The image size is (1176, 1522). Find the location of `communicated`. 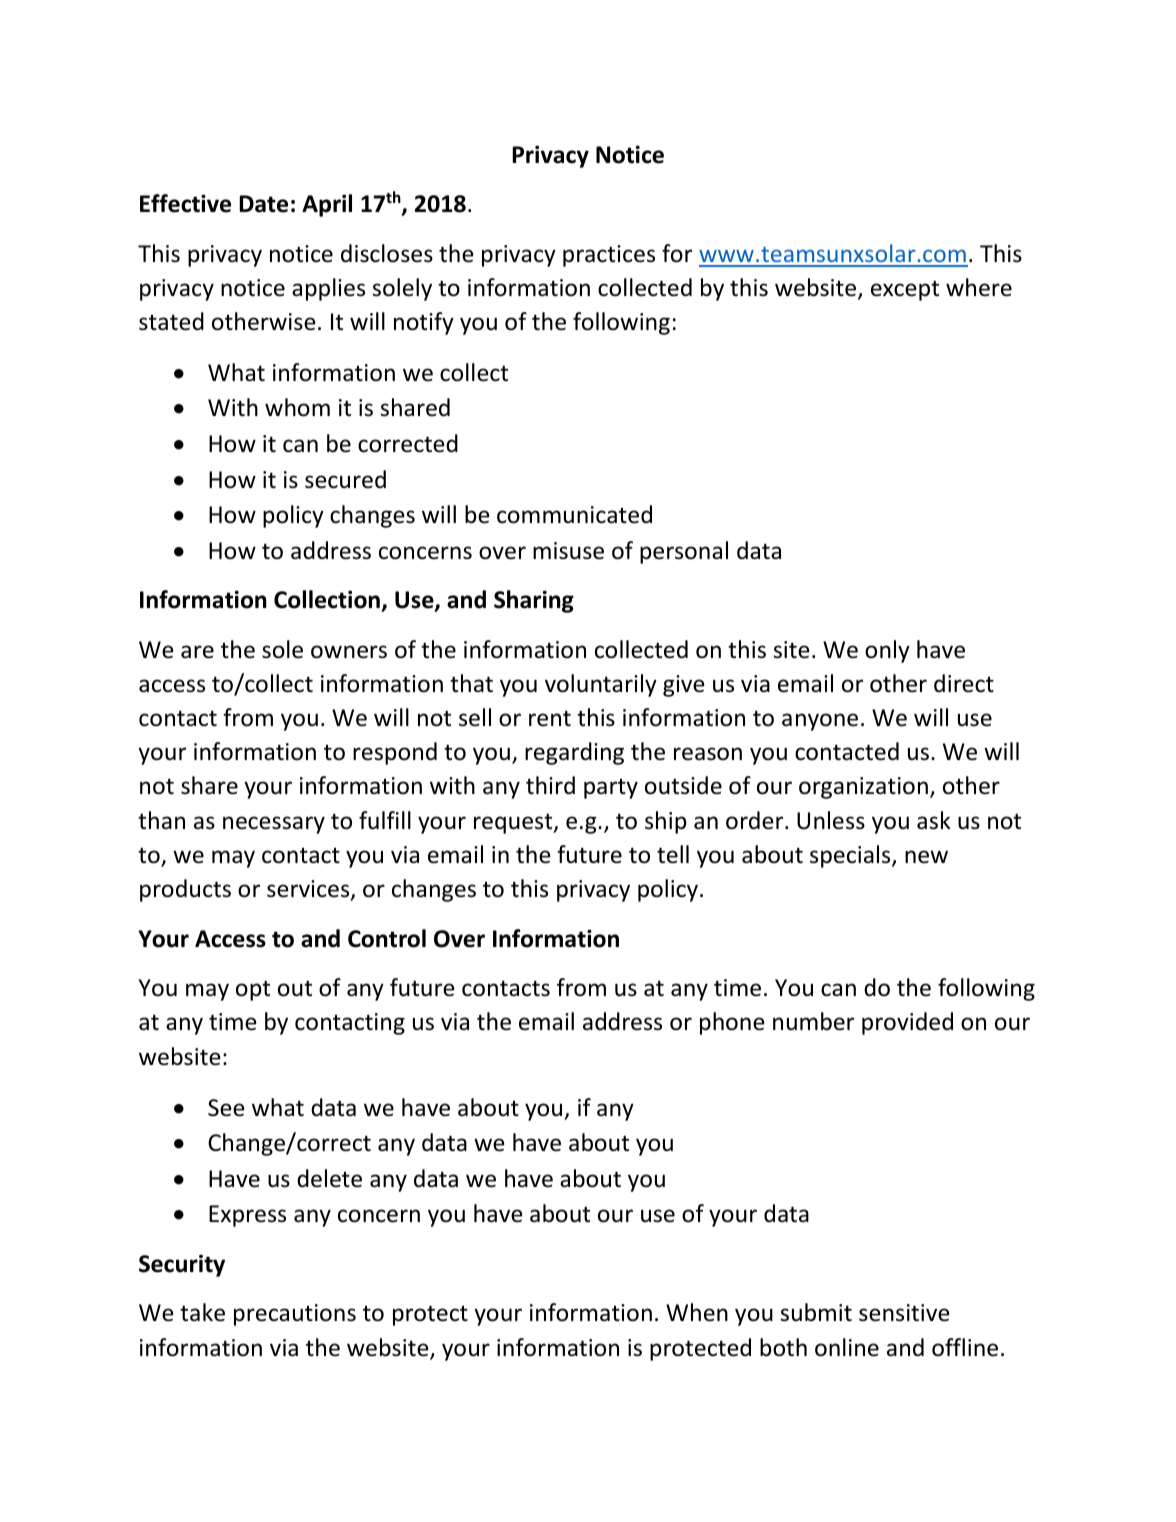

communicated is located at coordinates (574, 514).
